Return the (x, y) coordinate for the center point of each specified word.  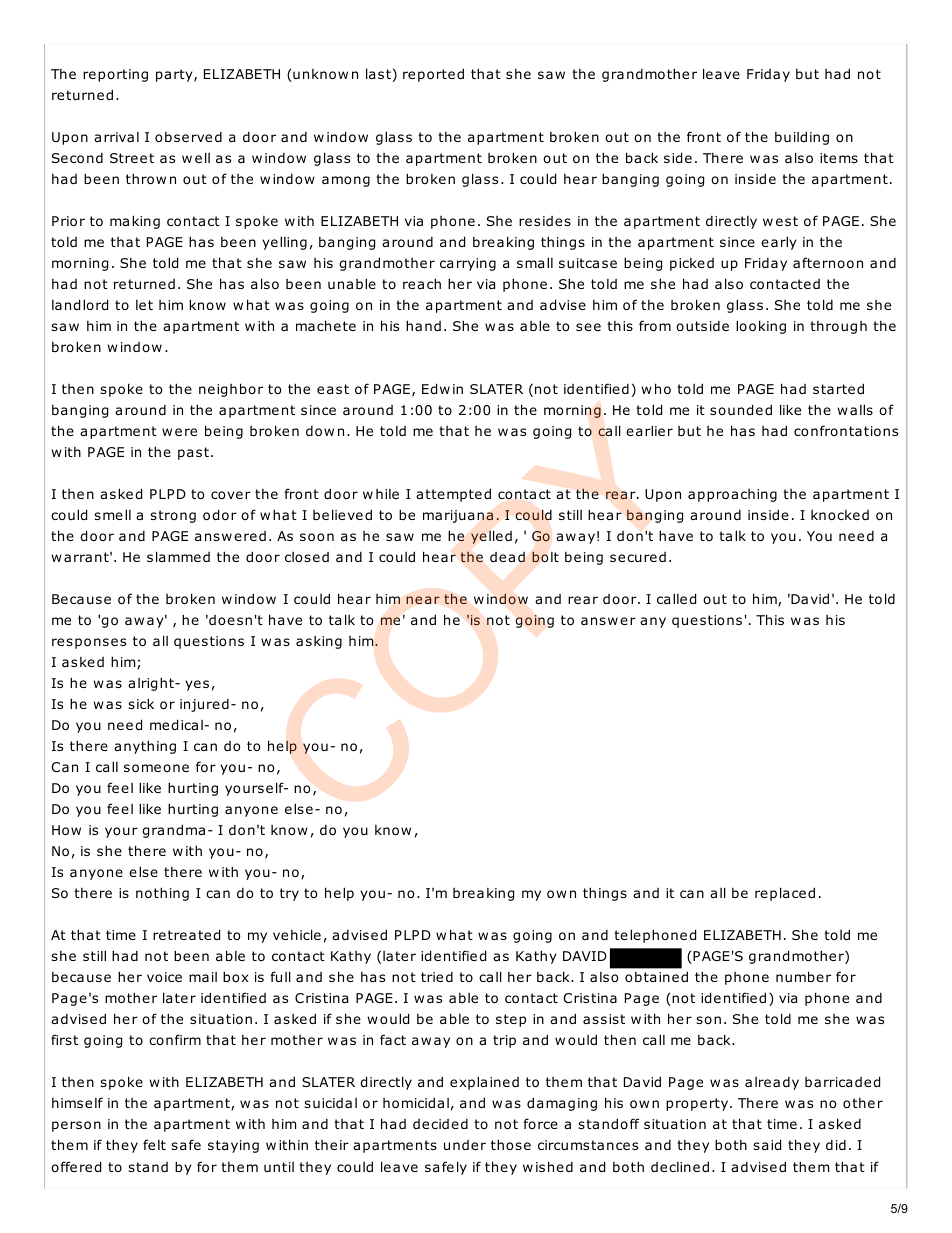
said (767, 1144)
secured (638, 557)
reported (433, 75)
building (802, 138)
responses (89, 643)
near (423, 600)
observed (188, 137)
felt (154, 1144)
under (465, 1145)
